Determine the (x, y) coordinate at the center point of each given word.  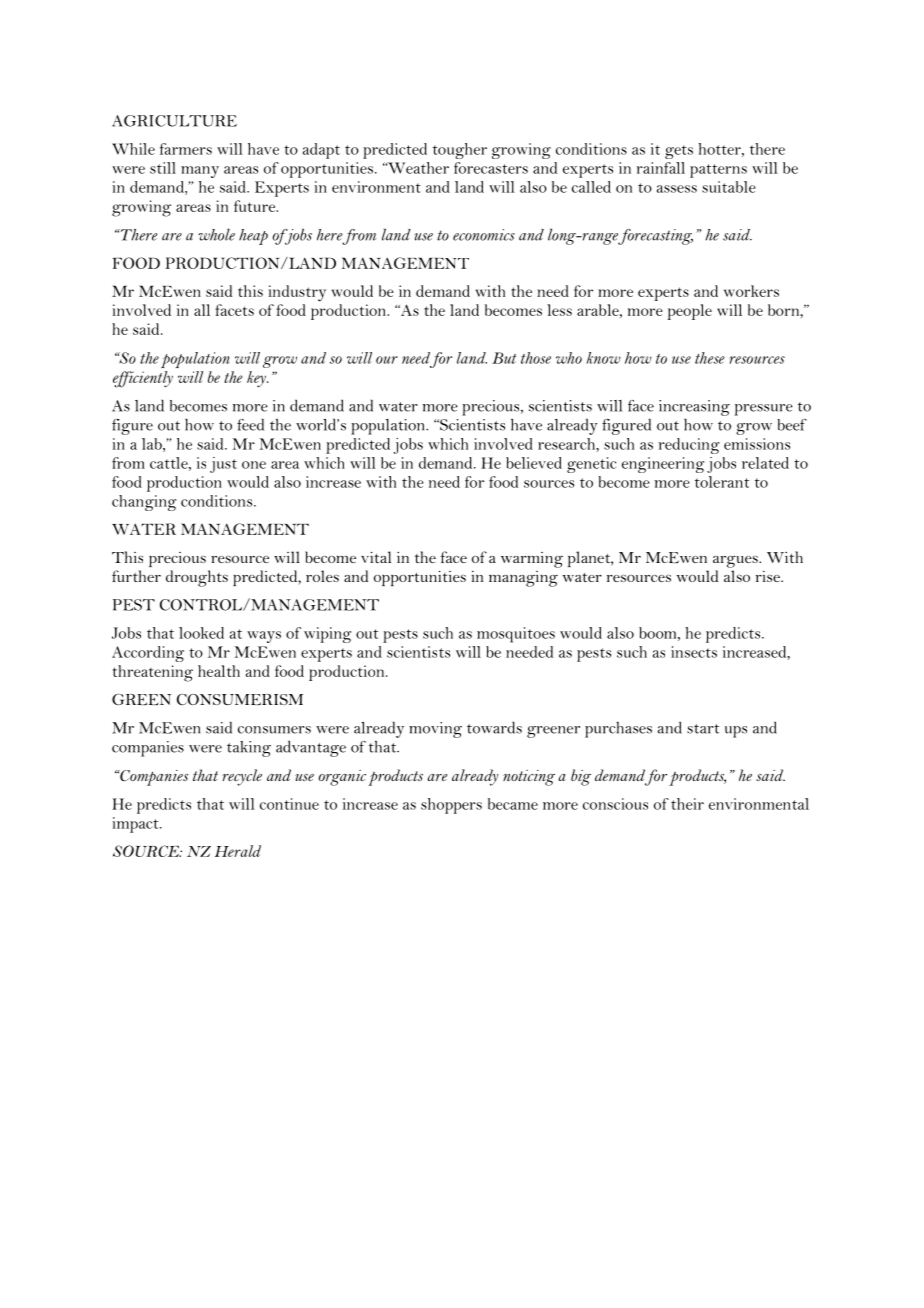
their (687, 804)
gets (679, 152)
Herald (238, 851)
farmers (186, 149)
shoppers (451, 806)
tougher (460, 151)
